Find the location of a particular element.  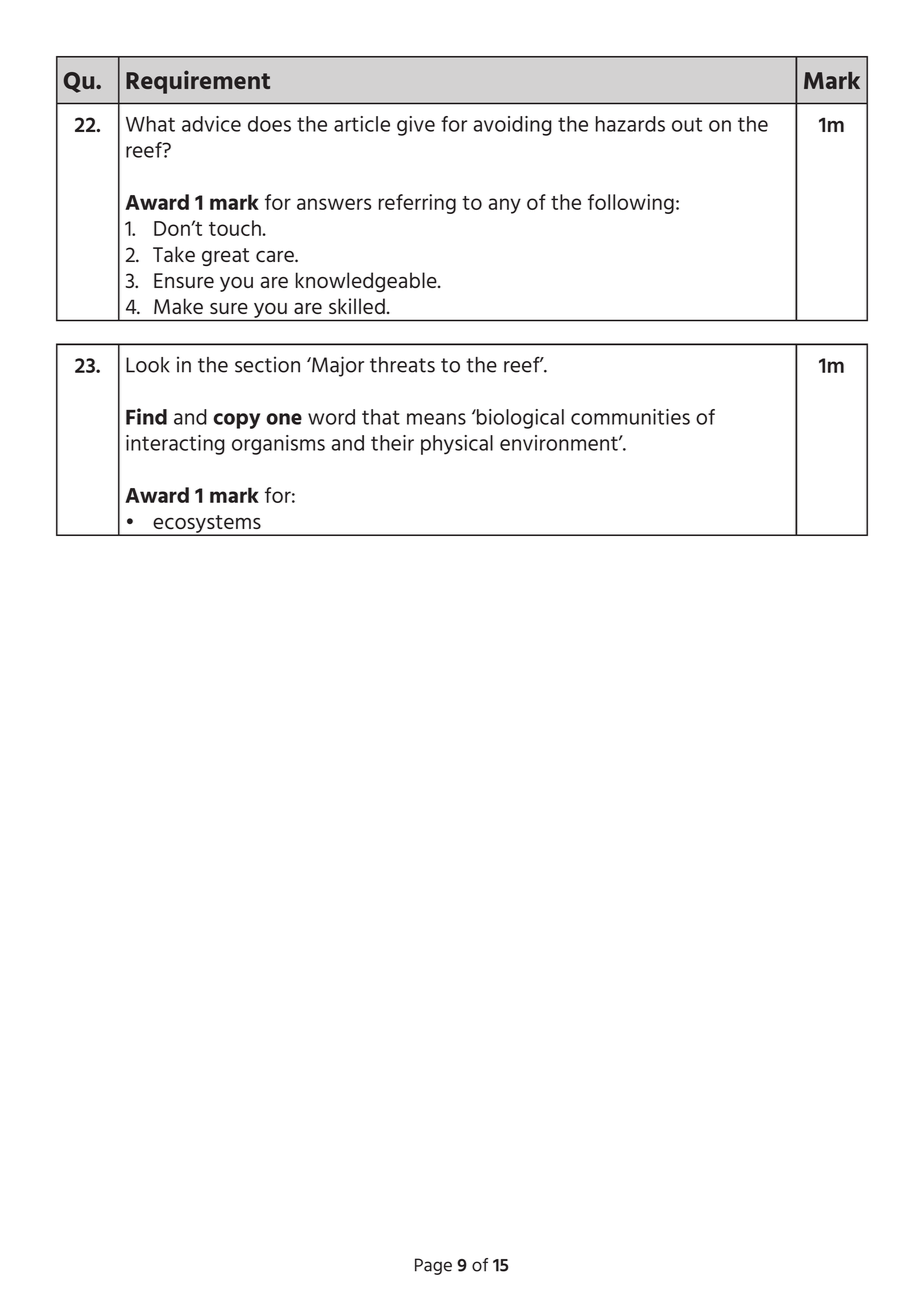

environment is located at coordinates (560, 443).
